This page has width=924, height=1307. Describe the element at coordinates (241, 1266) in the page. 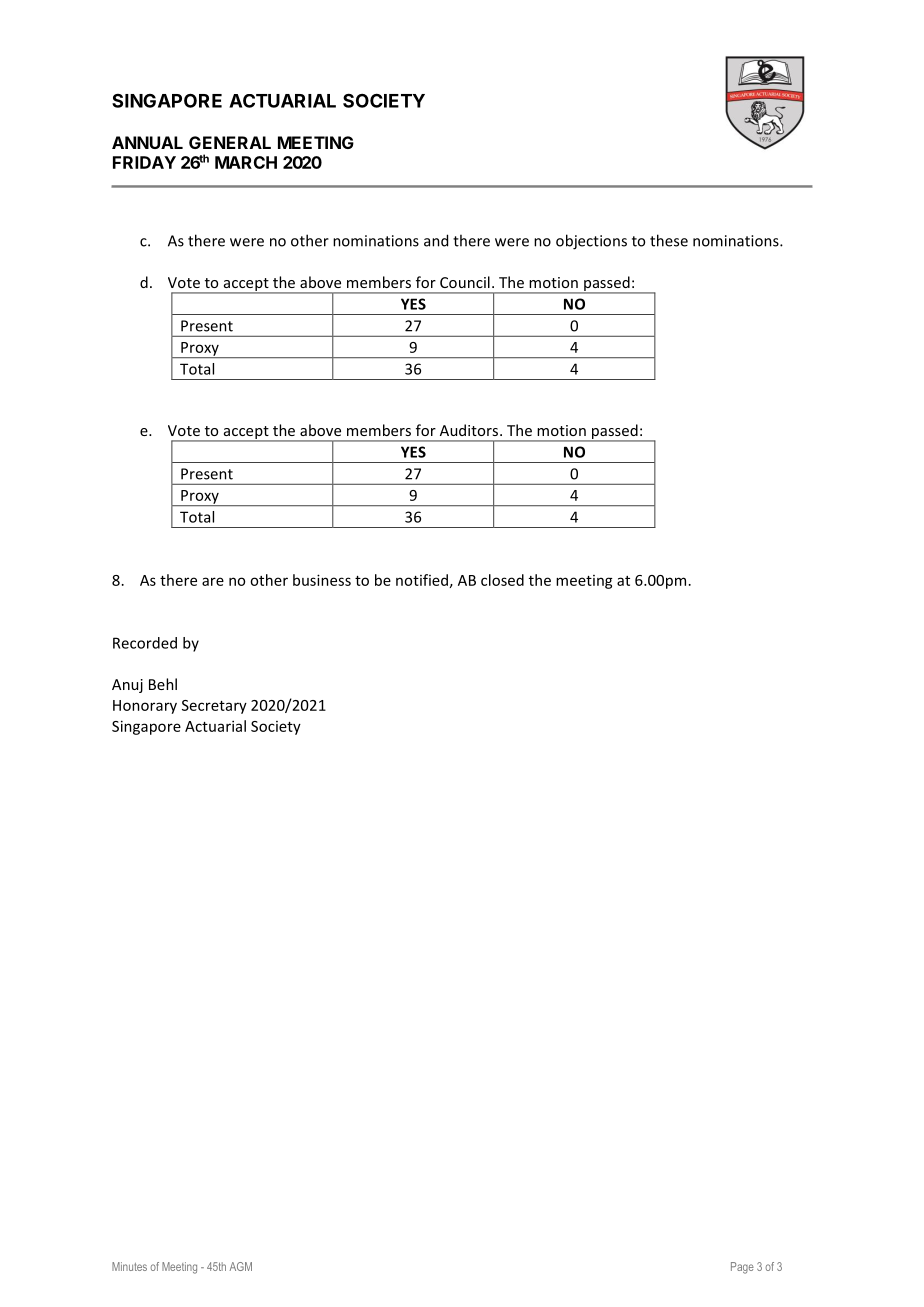

I see `AGM` at that location.
